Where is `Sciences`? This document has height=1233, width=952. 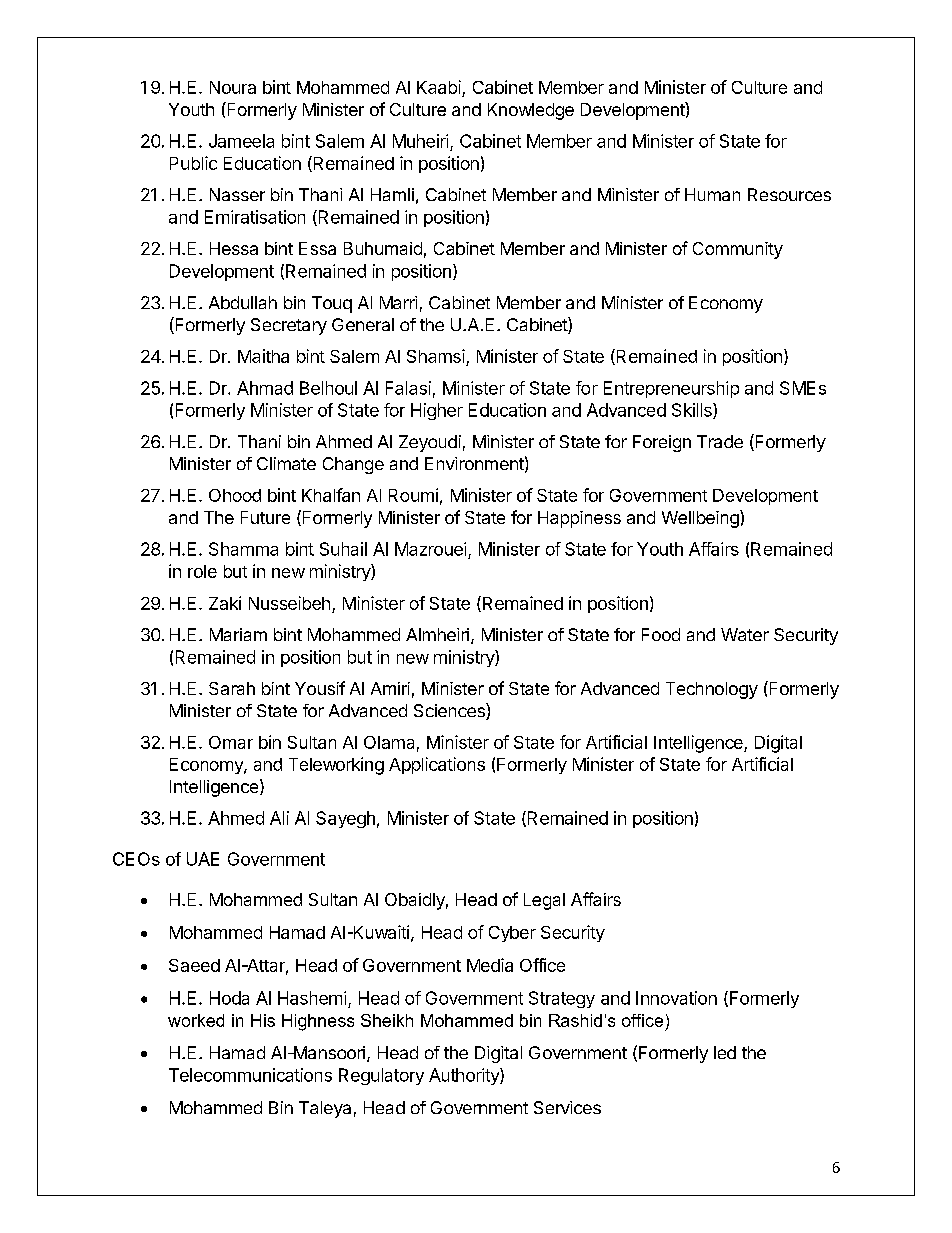
Sciences is located at coordinates (450, 711).
